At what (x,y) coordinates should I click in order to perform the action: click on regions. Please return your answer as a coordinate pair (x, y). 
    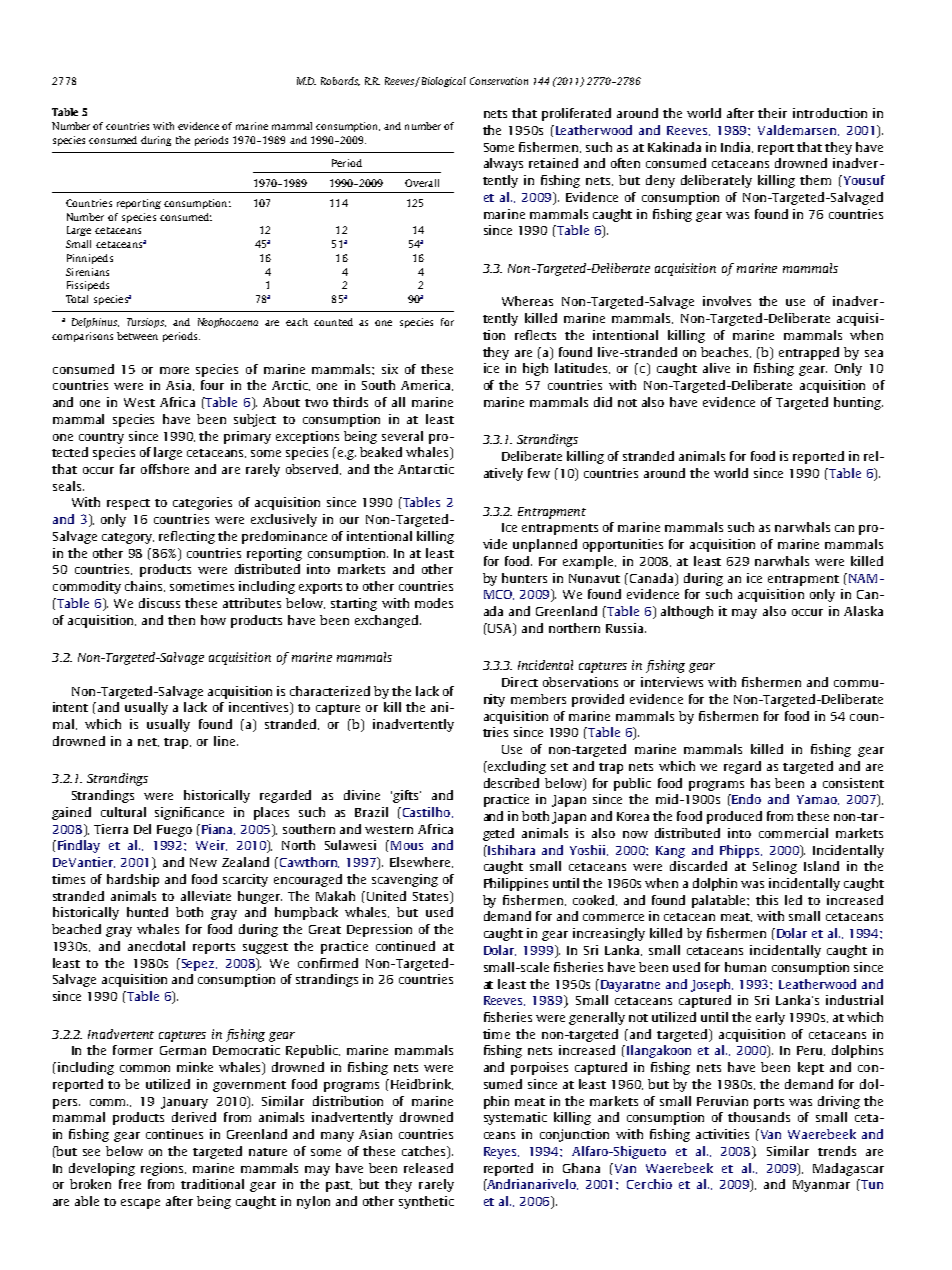
    Looking at the image, I should click on (163, 1169).
